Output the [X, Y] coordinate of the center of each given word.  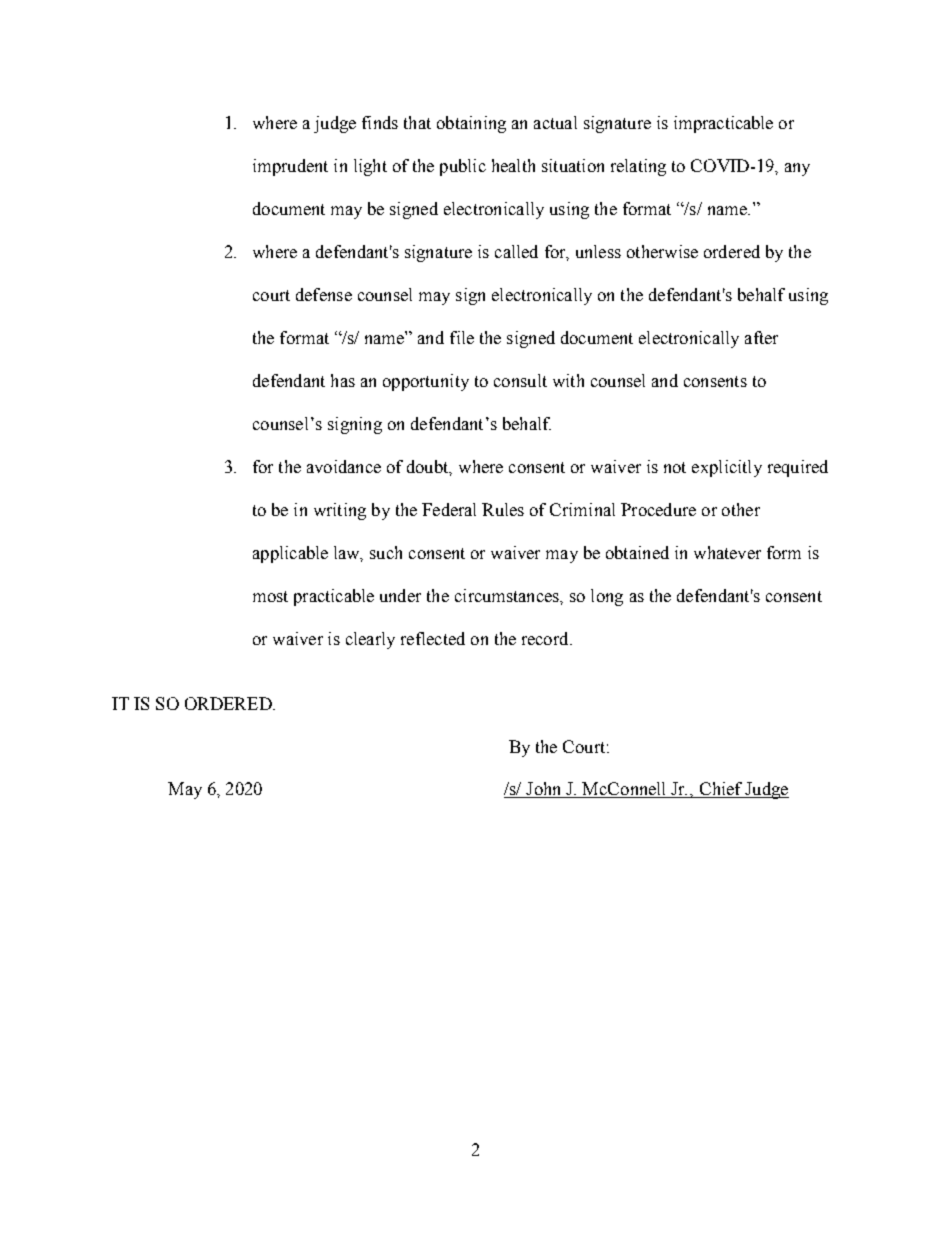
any [797, 169]
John [544, 790]
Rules [503, 509]
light [370, 167]
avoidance [344, 466]
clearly [370, 640]
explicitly [727, 468]
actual [555, 122]
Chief [720, 790]
